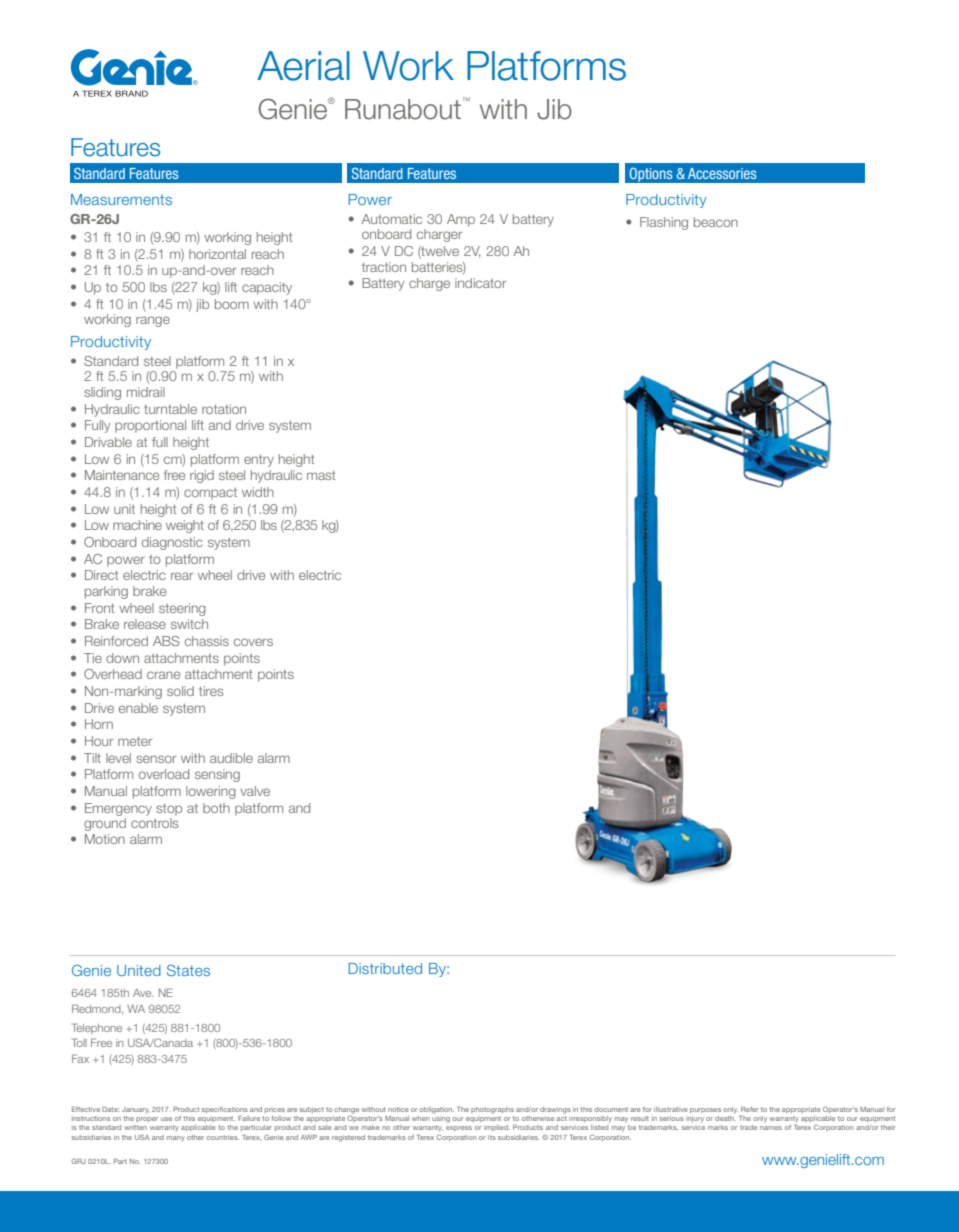 Image resolution: width=959 pixels, height=1232 pixels. What do you see at coordinates (153, 321) in the screenshot?
I see `range` at bounding box center [153, 321].
